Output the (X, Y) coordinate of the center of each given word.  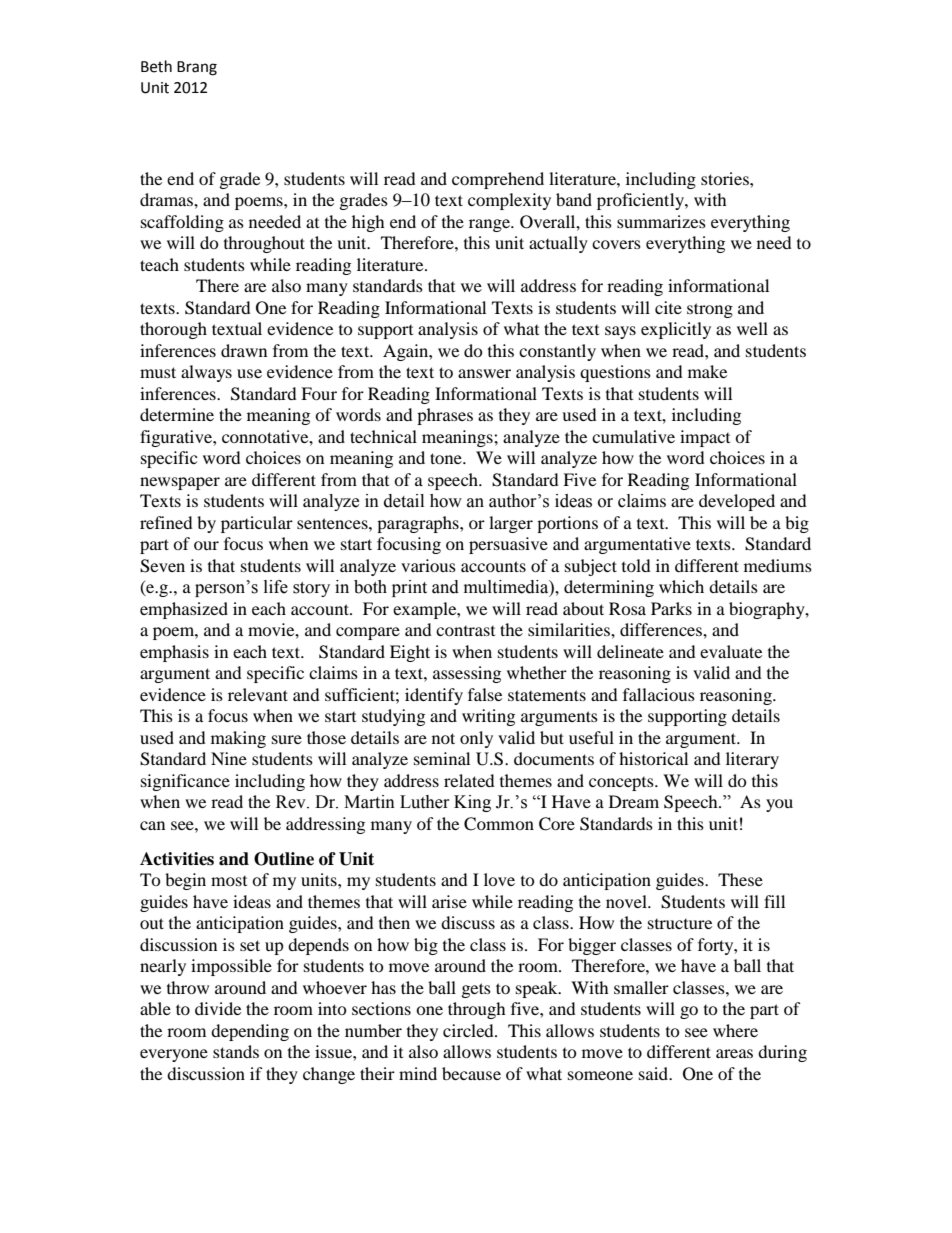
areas (734, 1053)
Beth (156, 66)
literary (752, 760)
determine (177, 414)
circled (469, 1030)
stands (236, 1051)
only (476, 739)
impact (705, 438)
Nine (229, 758)
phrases (445, 416)
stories (726, 178)
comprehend (498, 180)
